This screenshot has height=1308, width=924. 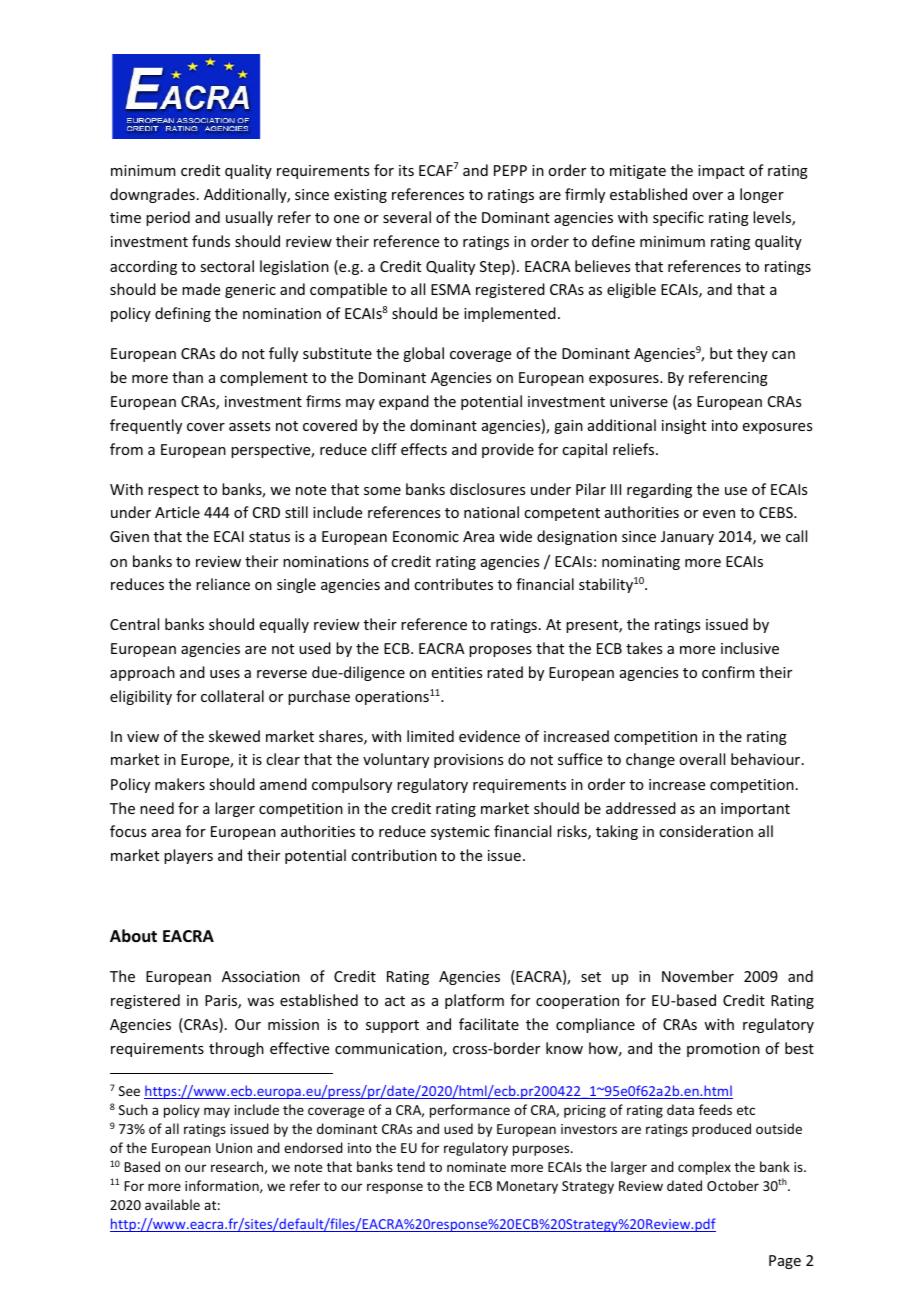 What do you see at coordinates (476, 1167) in the screenshot?
I see `nominate` at bounding box center [476, 1167].
